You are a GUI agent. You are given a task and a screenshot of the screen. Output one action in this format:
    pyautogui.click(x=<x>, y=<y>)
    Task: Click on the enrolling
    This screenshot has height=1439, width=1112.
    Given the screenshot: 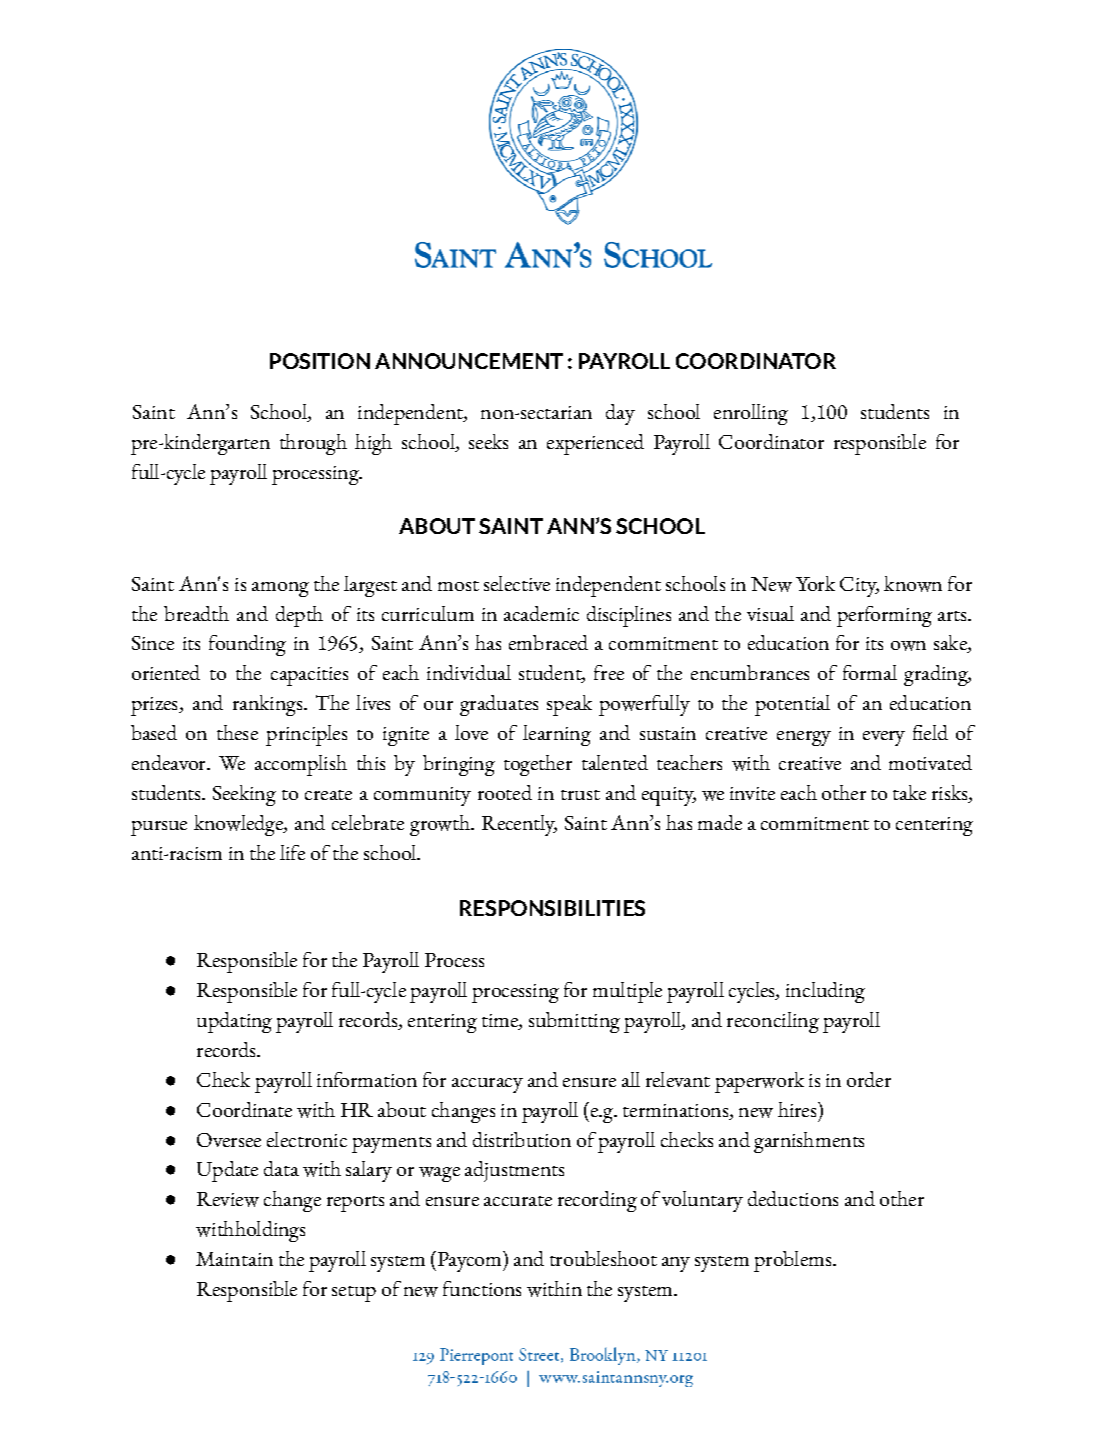 What is the action you would take?
    pyautogui.click(x=751, y=414)
